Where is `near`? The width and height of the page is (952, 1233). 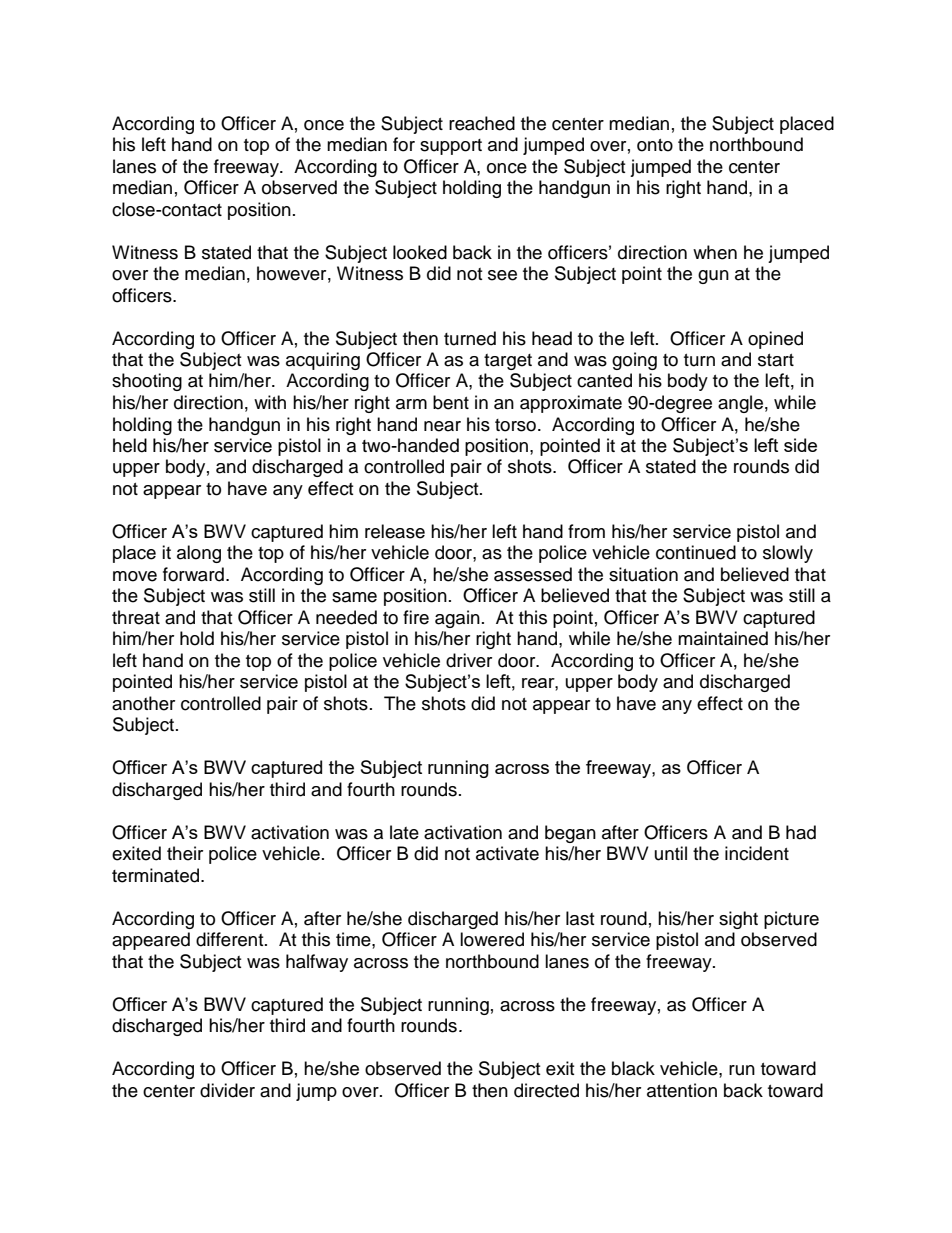 near is located at coordinates (442, 426).
